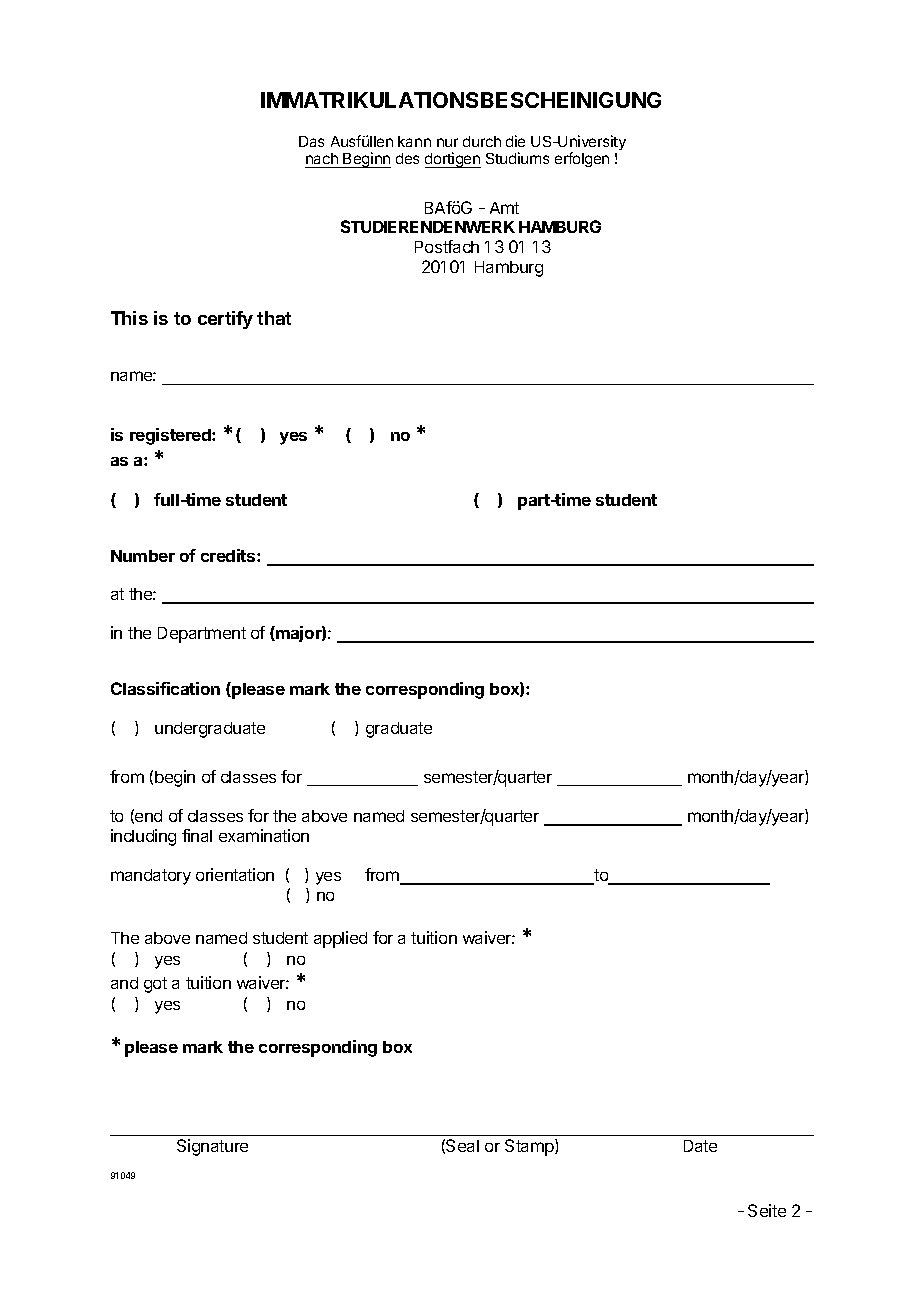 The height and width of the document is (1308, 924). What do you see at coordinates (165, 688) in the document?
I see `Classification` at bounding box center [165, 688].
